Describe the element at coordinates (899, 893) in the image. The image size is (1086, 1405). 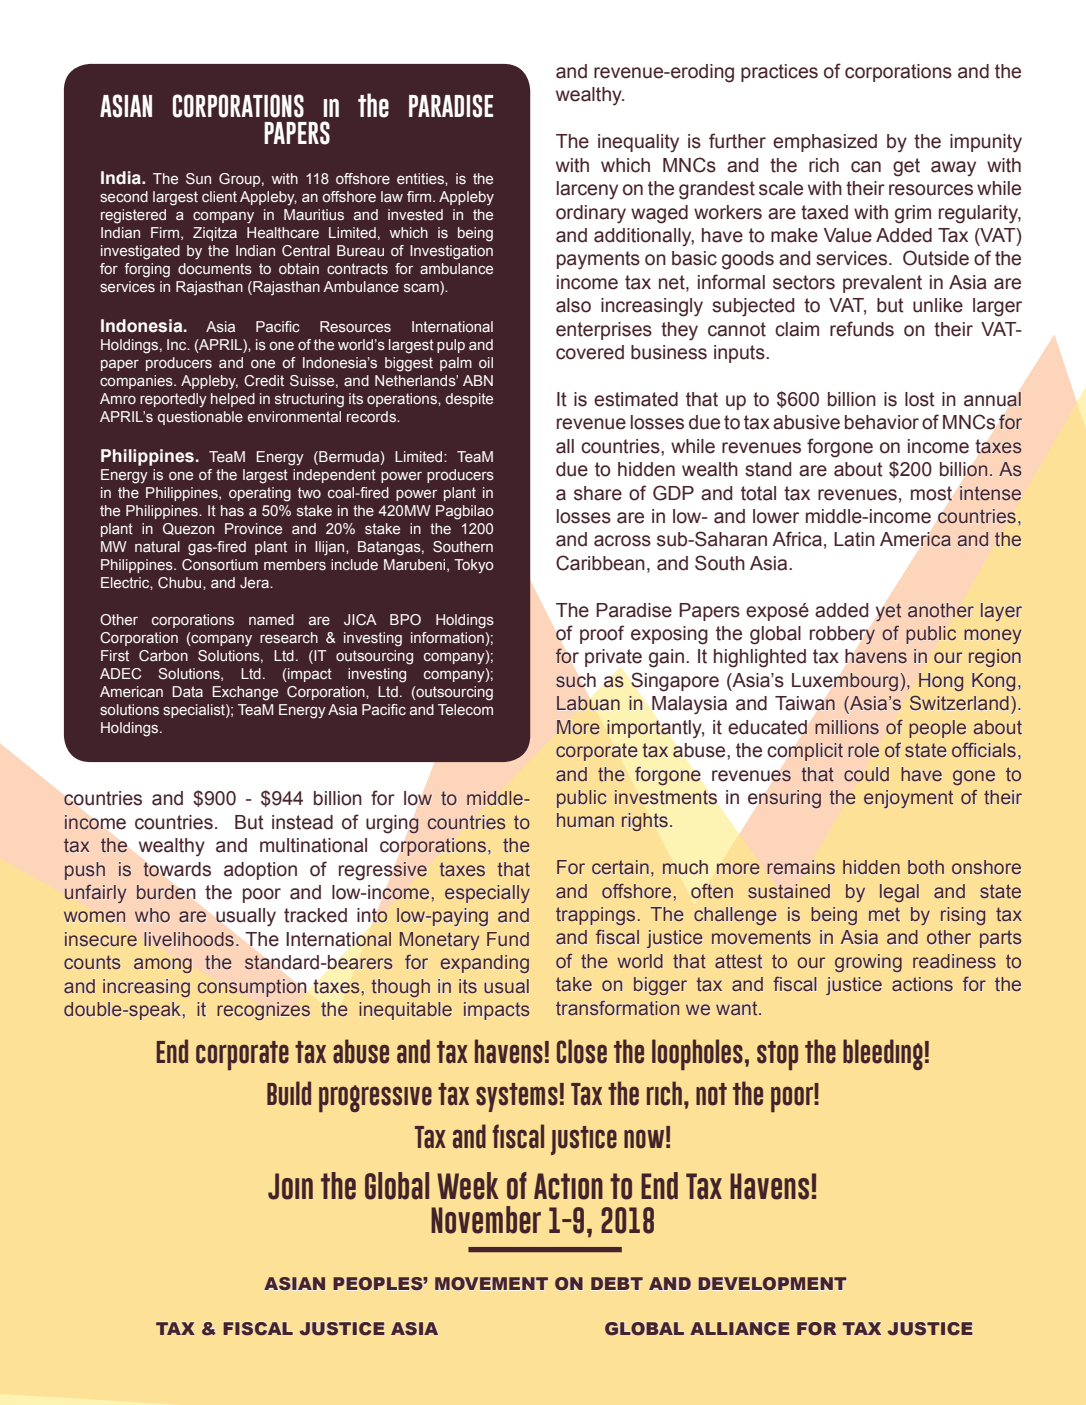
I see `legal` at that location.
